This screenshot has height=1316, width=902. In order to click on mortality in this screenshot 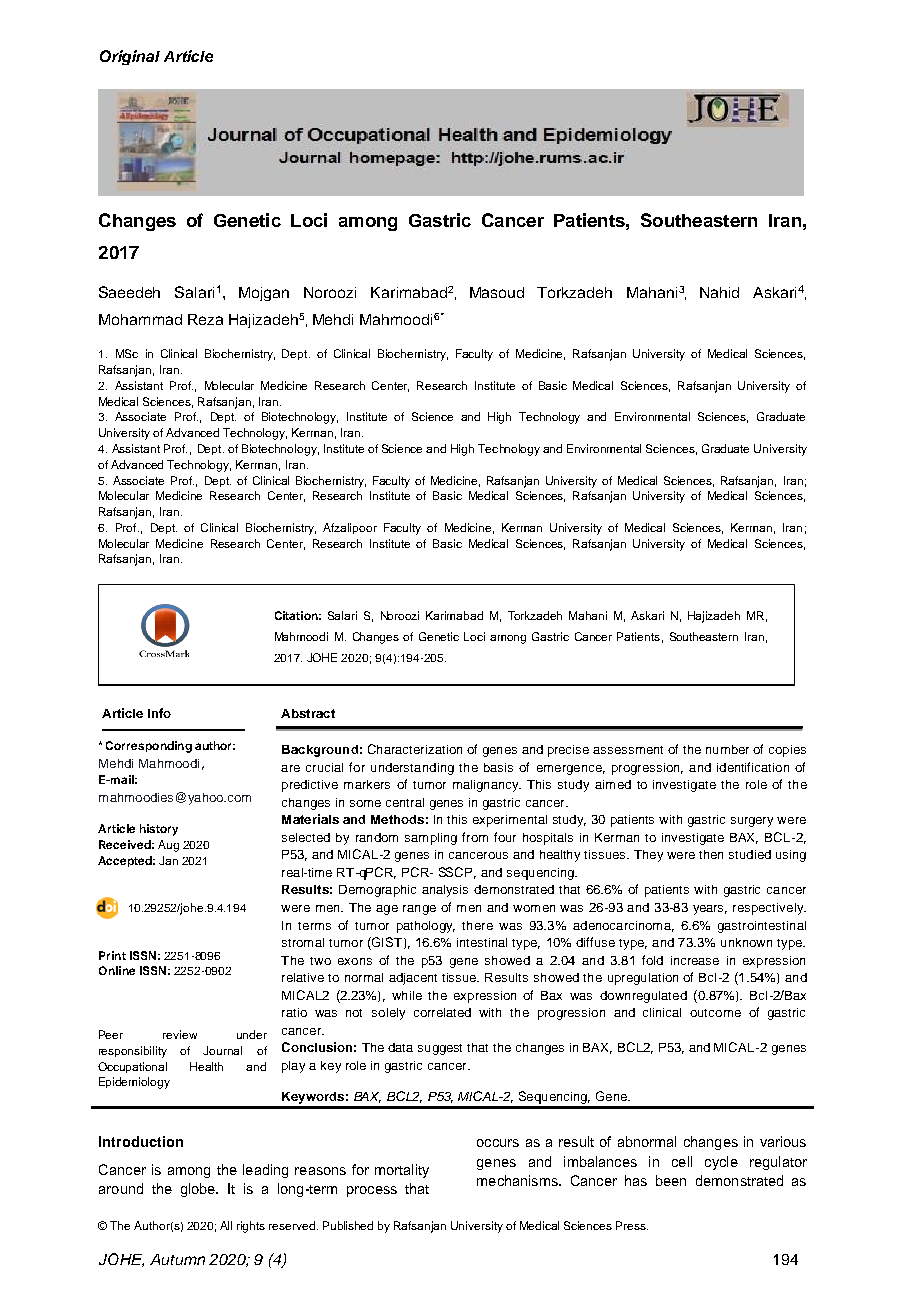, I will do `click(402, 1171)`.
